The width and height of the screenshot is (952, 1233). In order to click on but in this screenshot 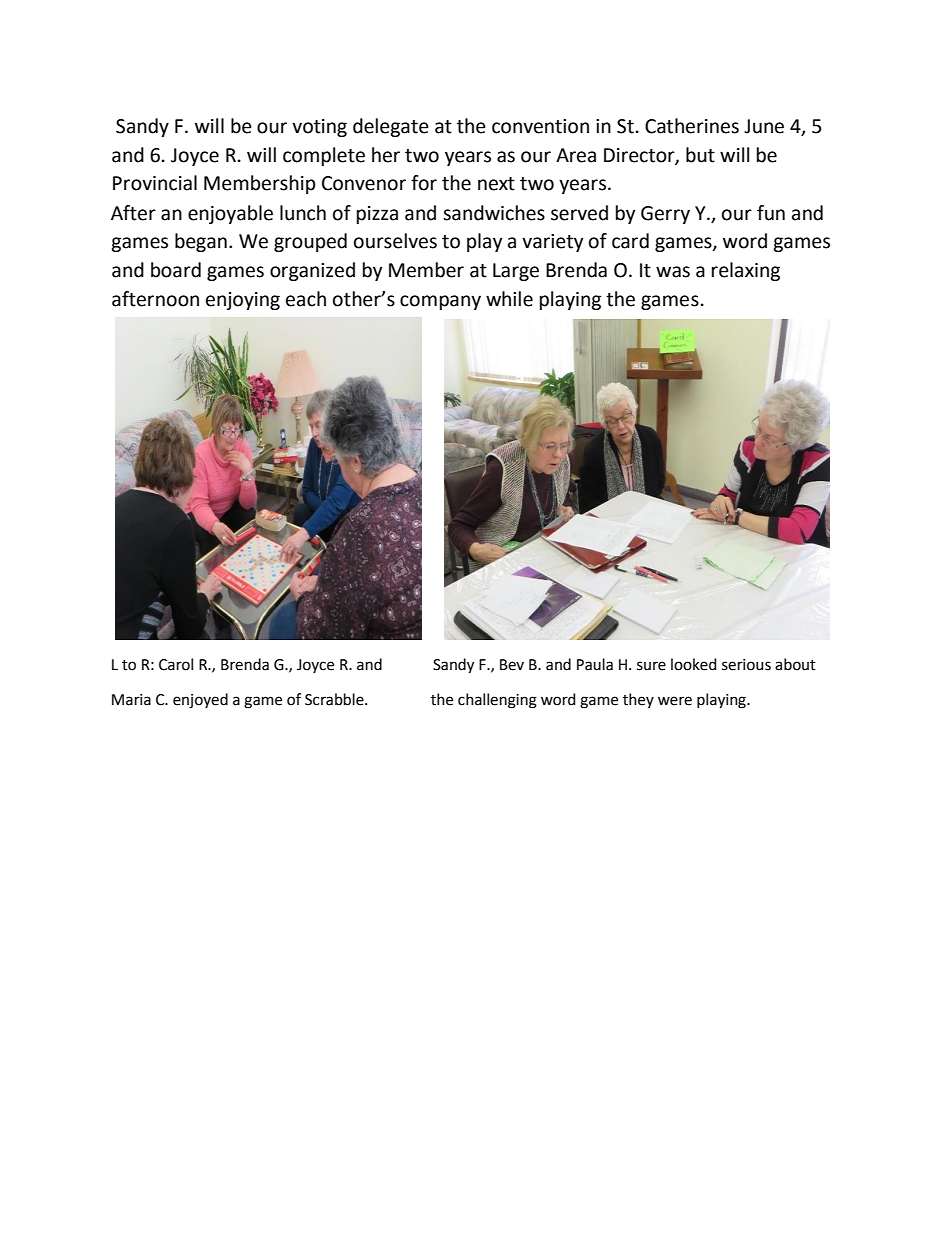, I will do `click(700, 155)`.
